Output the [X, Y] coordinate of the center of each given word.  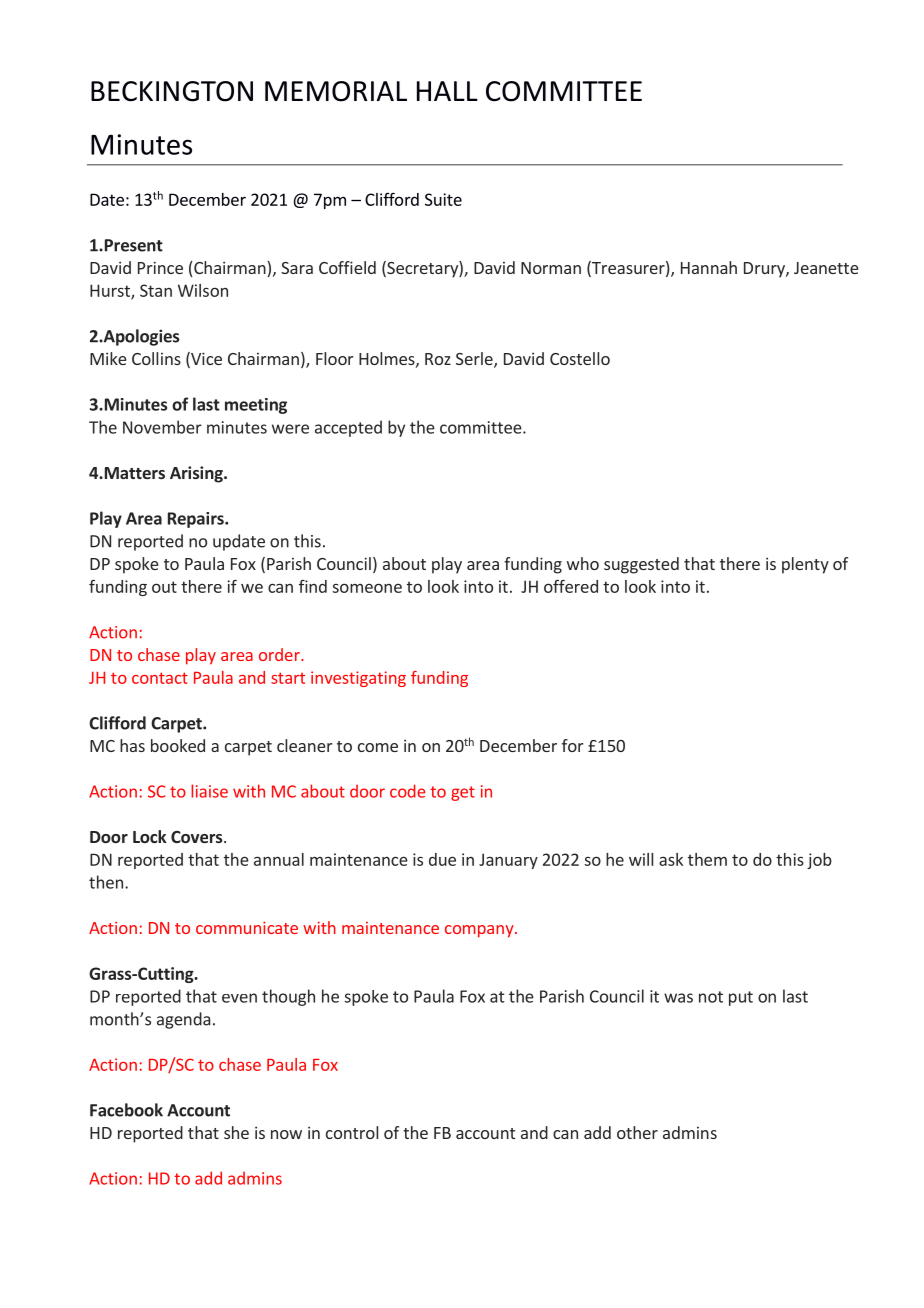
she [236, 1132]
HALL [447, 91]
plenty [805, 565]
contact [160, 678]
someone [367, 588]
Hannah [709, 267]
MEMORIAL [336, 91]
